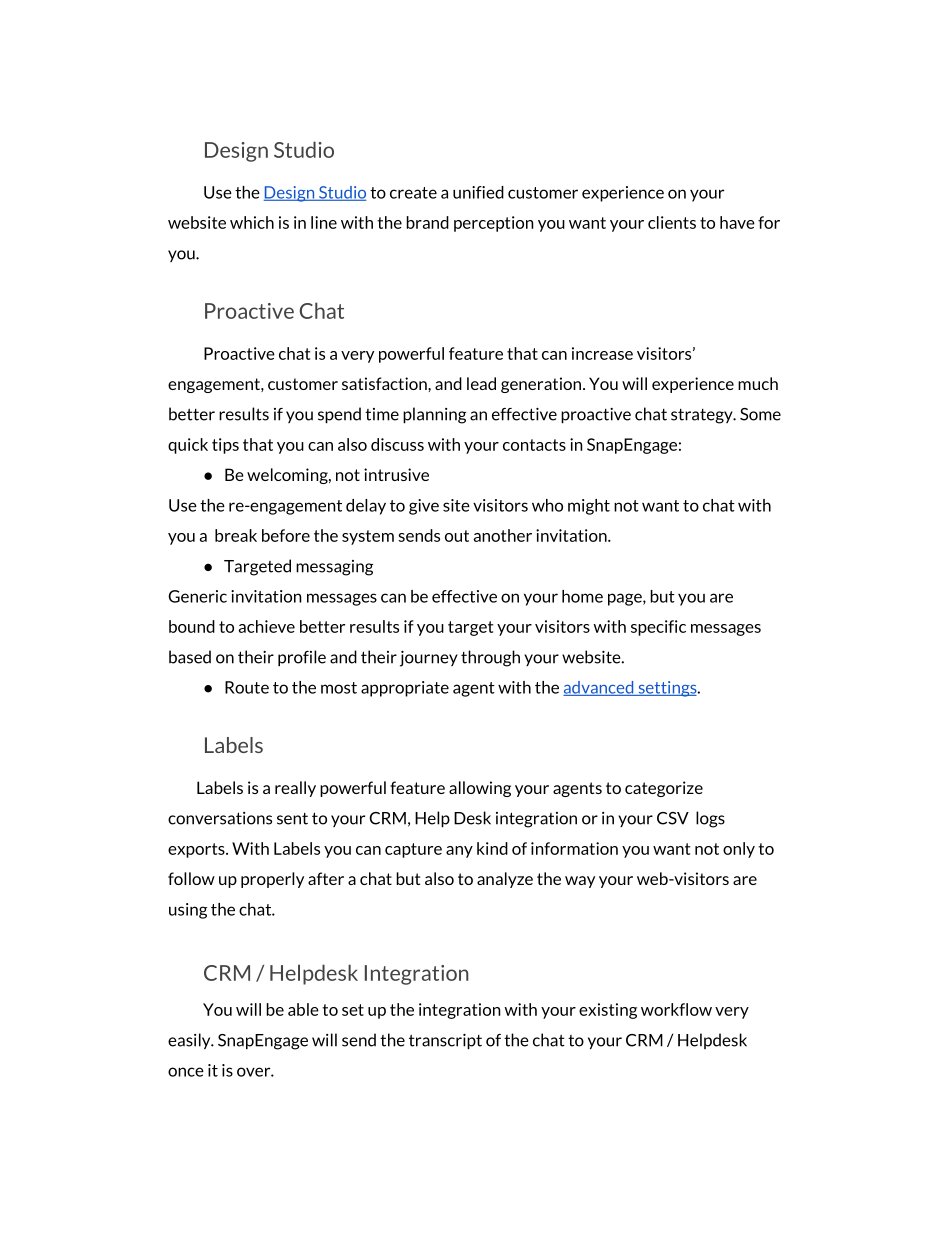  What do you see at coordinates (494, 224) in the image?
I see `perception` at bounding box center [494, 224].
